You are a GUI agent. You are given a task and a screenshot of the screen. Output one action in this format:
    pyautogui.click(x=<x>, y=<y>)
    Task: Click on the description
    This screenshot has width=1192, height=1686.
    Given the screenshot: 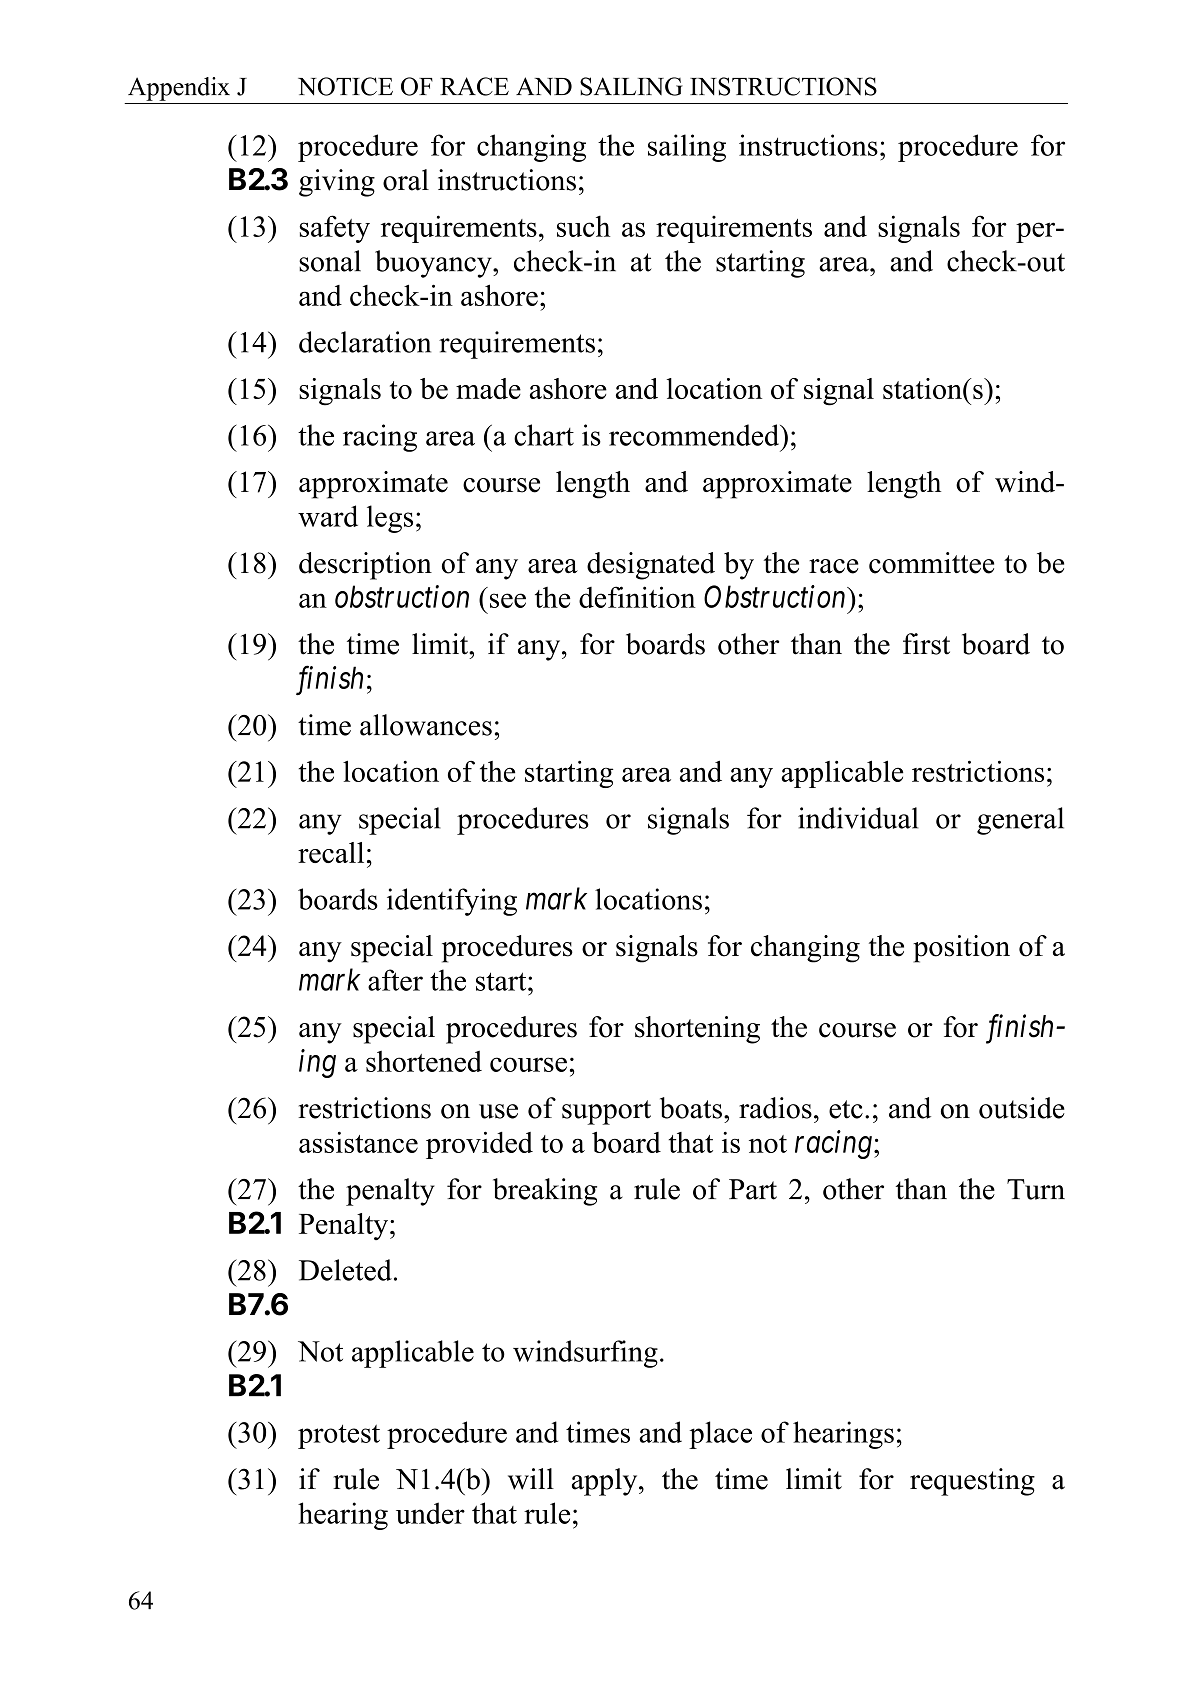 What is the action you would take?
    pyautogui.click(x=365, y=566)
